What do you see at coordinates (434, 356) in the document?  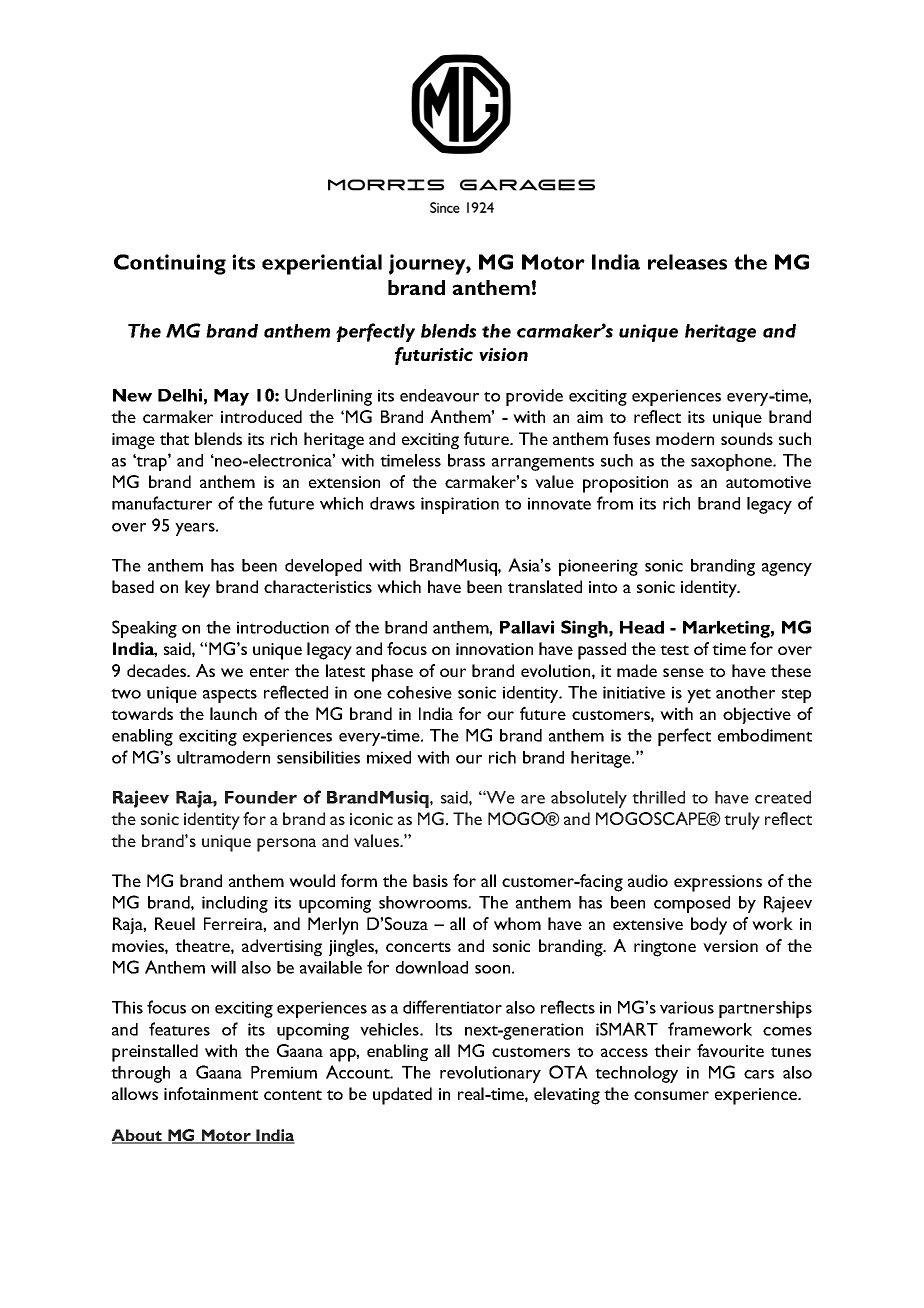 I see `futuristic` at bounding box center [434, 356].
